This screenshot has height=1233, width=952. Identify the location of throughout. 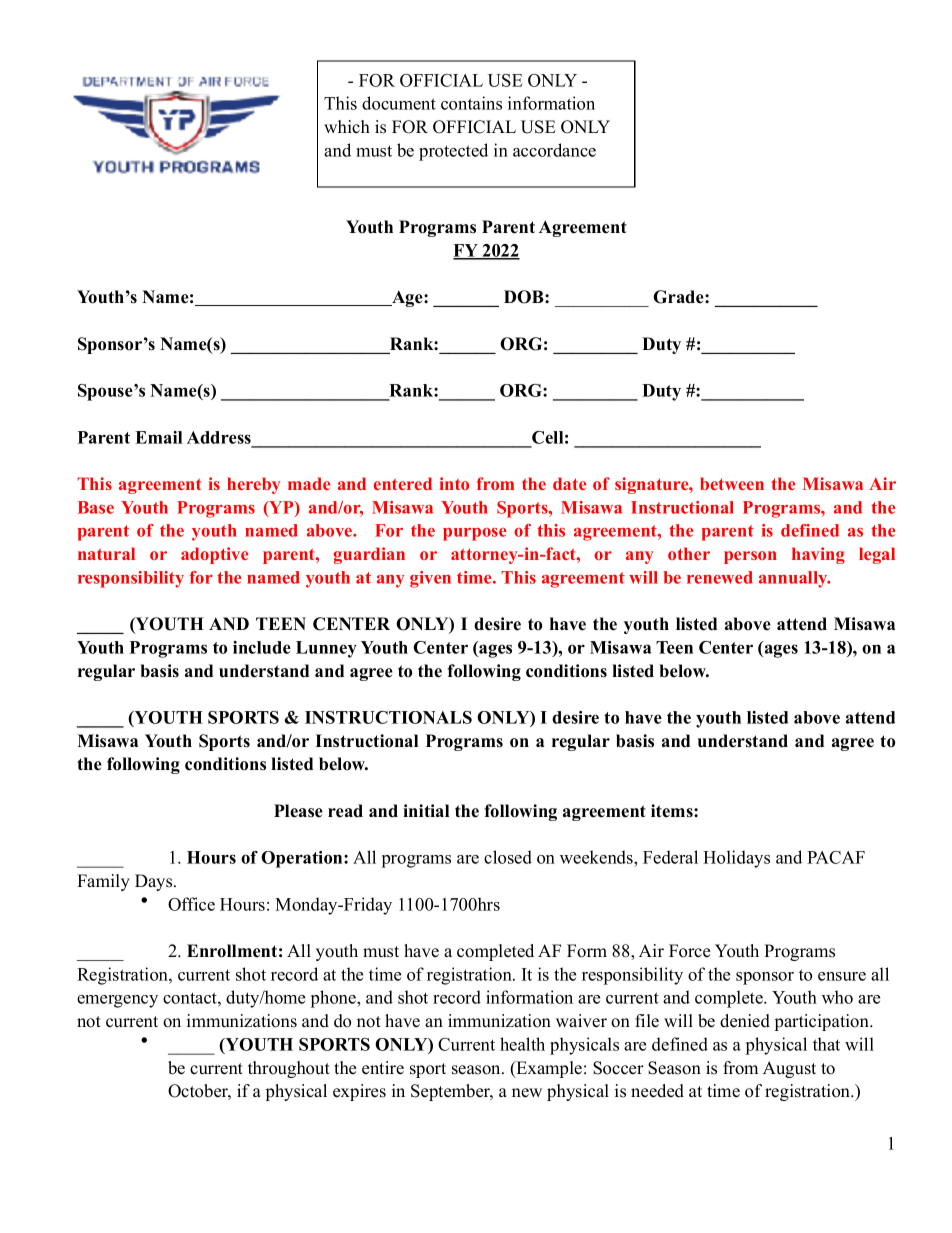
(289, 1069).
